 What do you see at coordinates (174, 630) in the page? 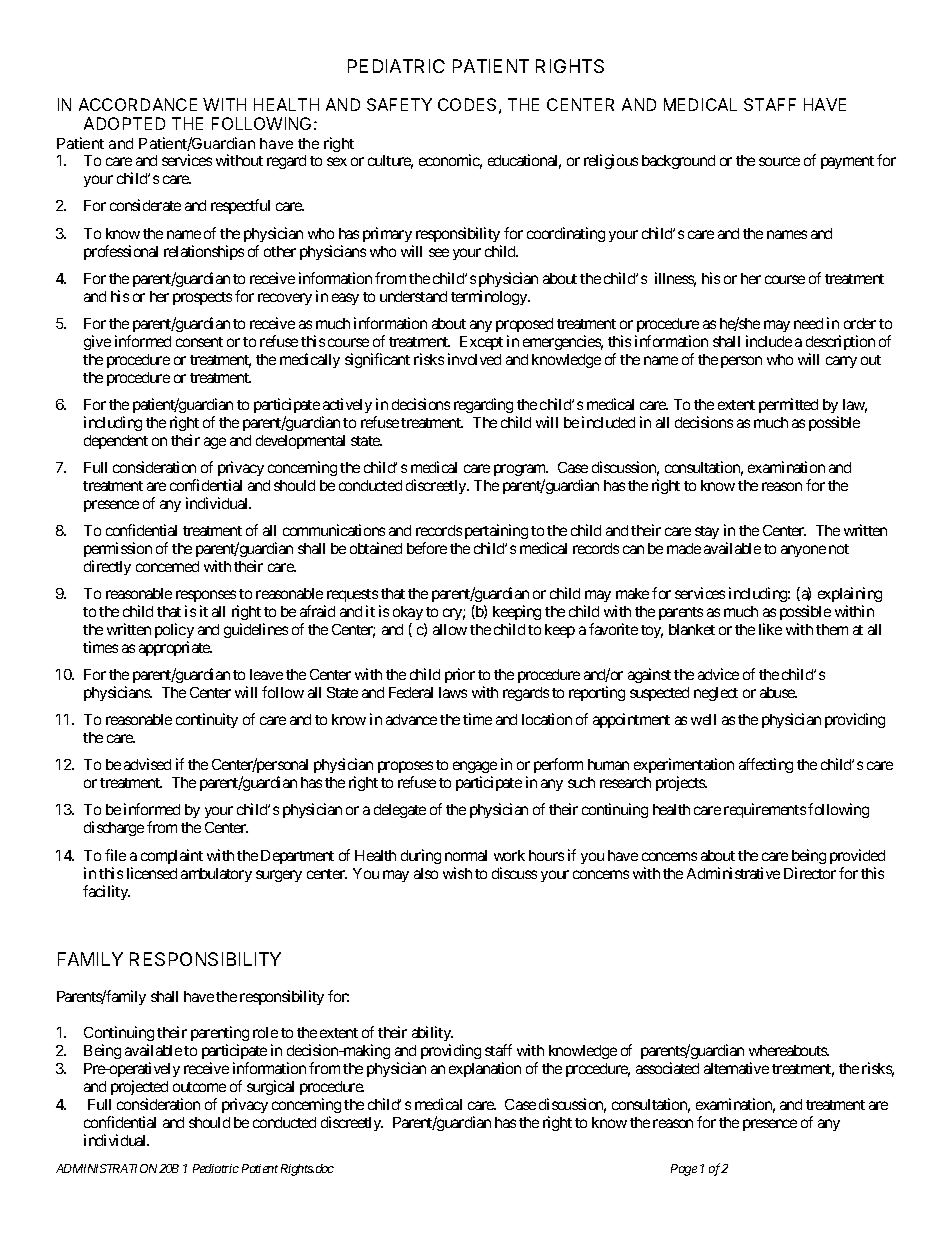
I see `policy` at bounding box center [174, 630].
